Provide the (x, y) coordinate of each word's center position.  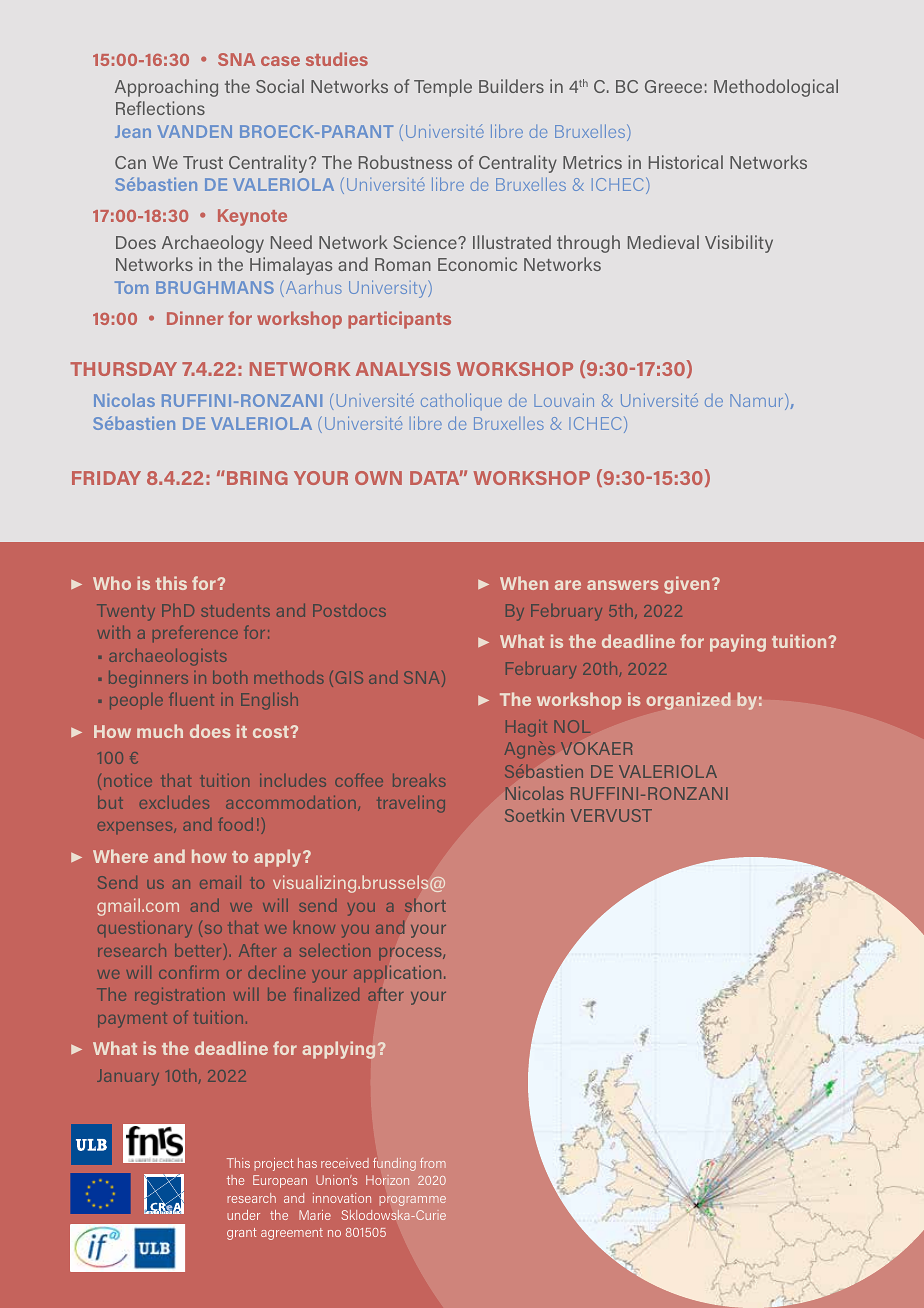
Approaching (166, 88)
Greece (673, 86)
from (433, 1163)
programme (413, 1201)
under (243, 1215)
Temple (443, 88)
